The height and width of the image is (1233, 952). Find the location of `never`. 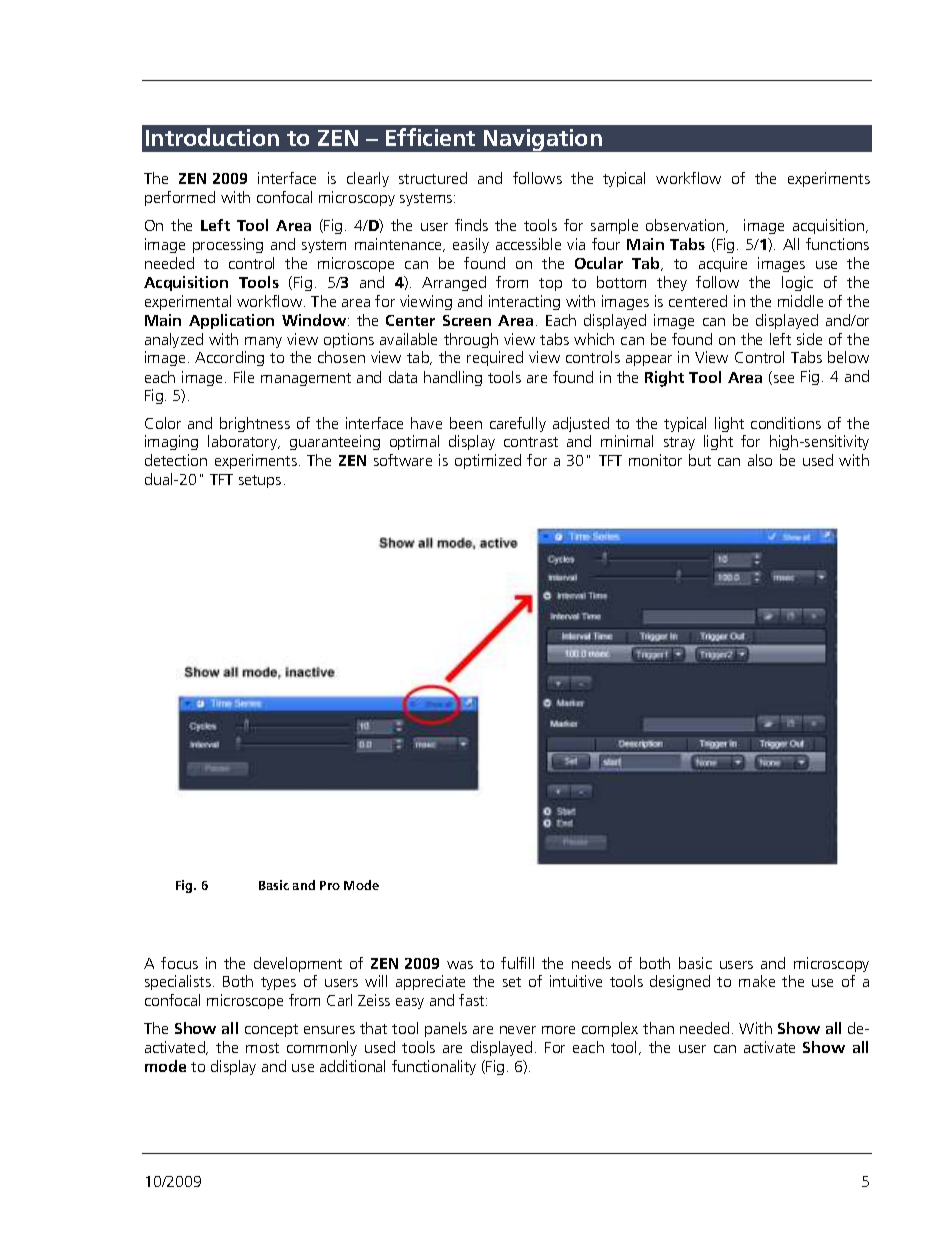

never is located at coordinates (518, 1030).
